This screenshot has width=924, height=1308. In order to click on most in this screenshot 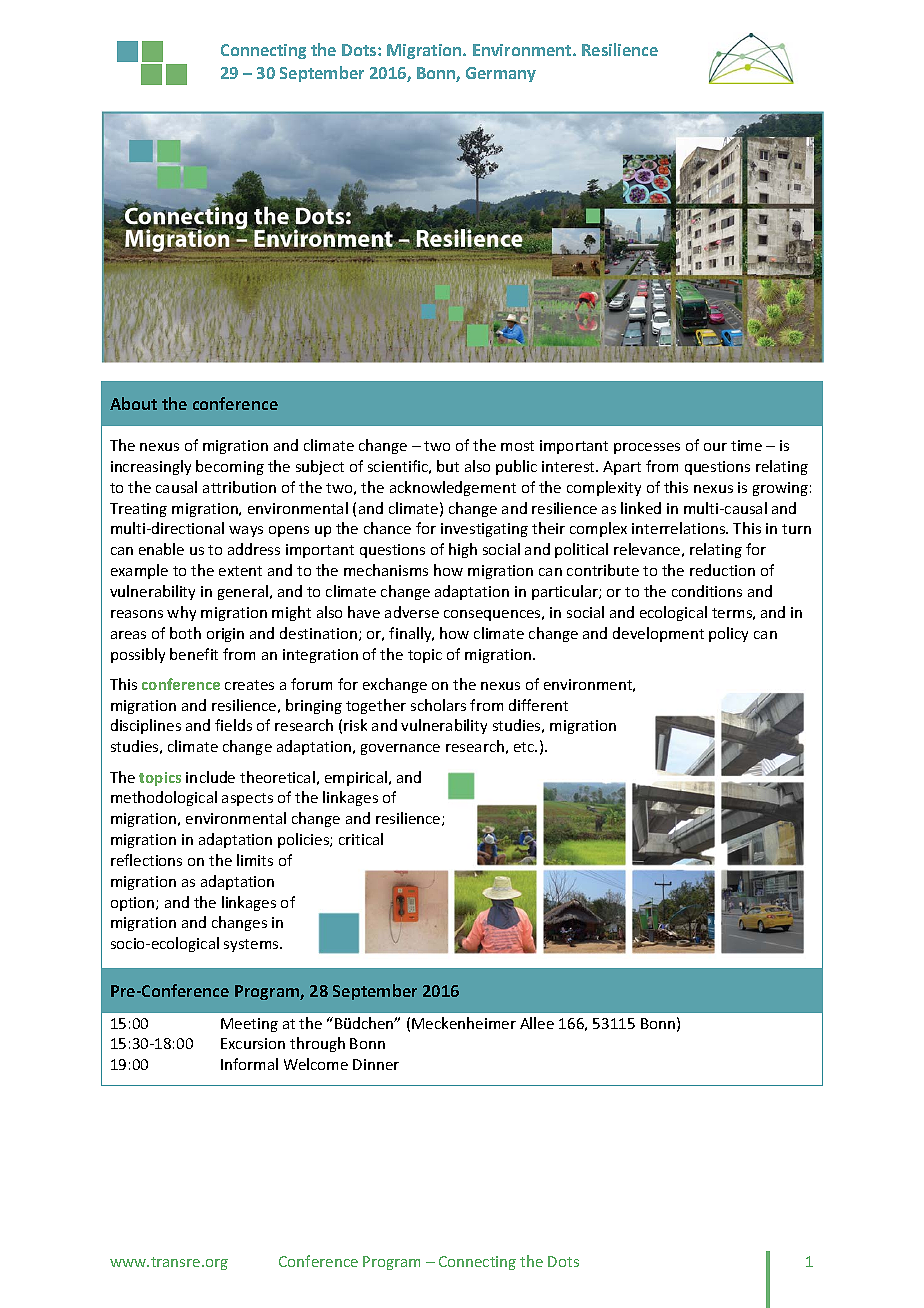, I will do `click(517, 446)`.
